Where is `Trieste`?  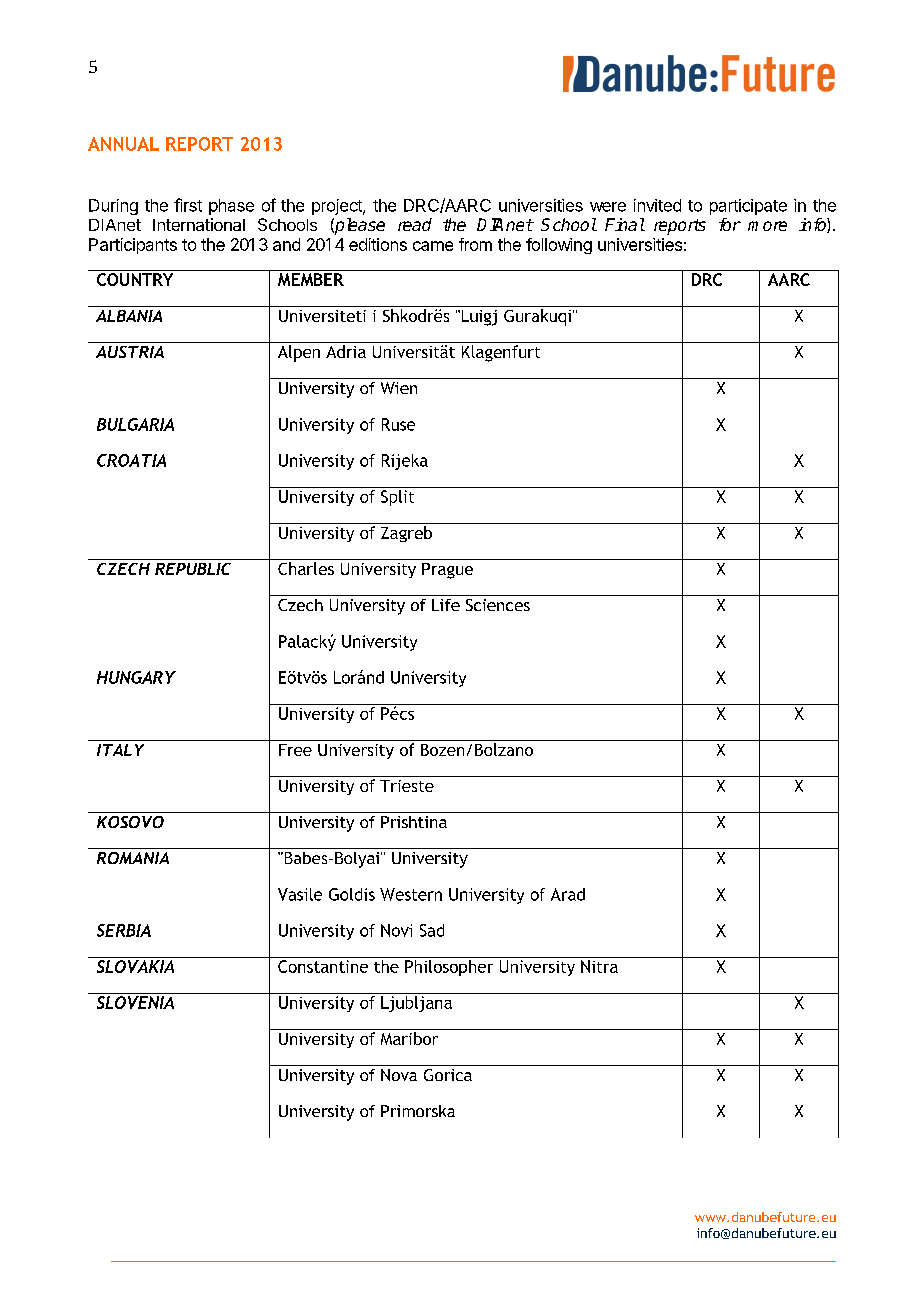 Trieste is located at coordinates (407, 786).
